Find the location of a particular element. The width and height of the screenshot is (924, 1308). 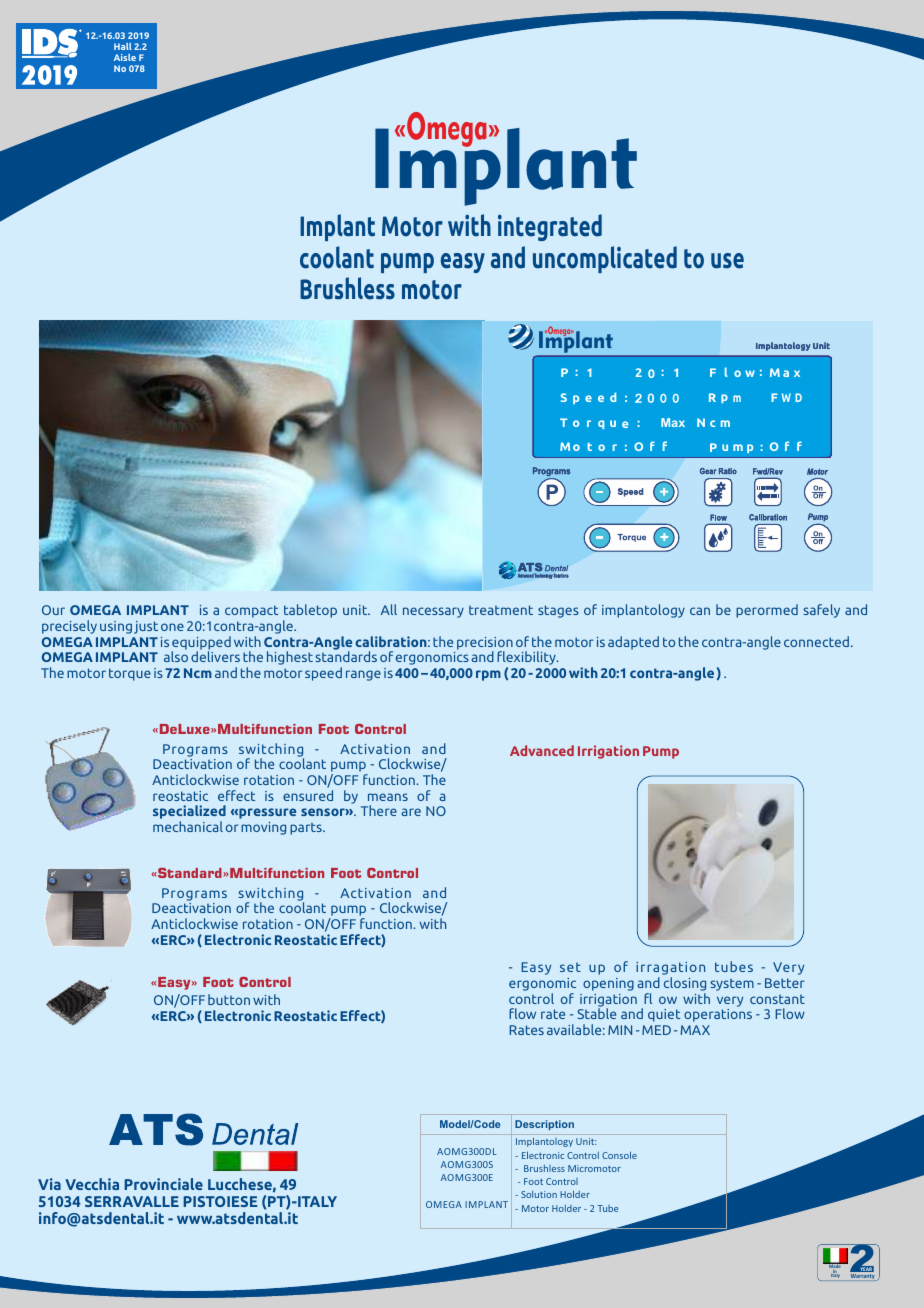

mechanical is located at coordinates (188, 826).
